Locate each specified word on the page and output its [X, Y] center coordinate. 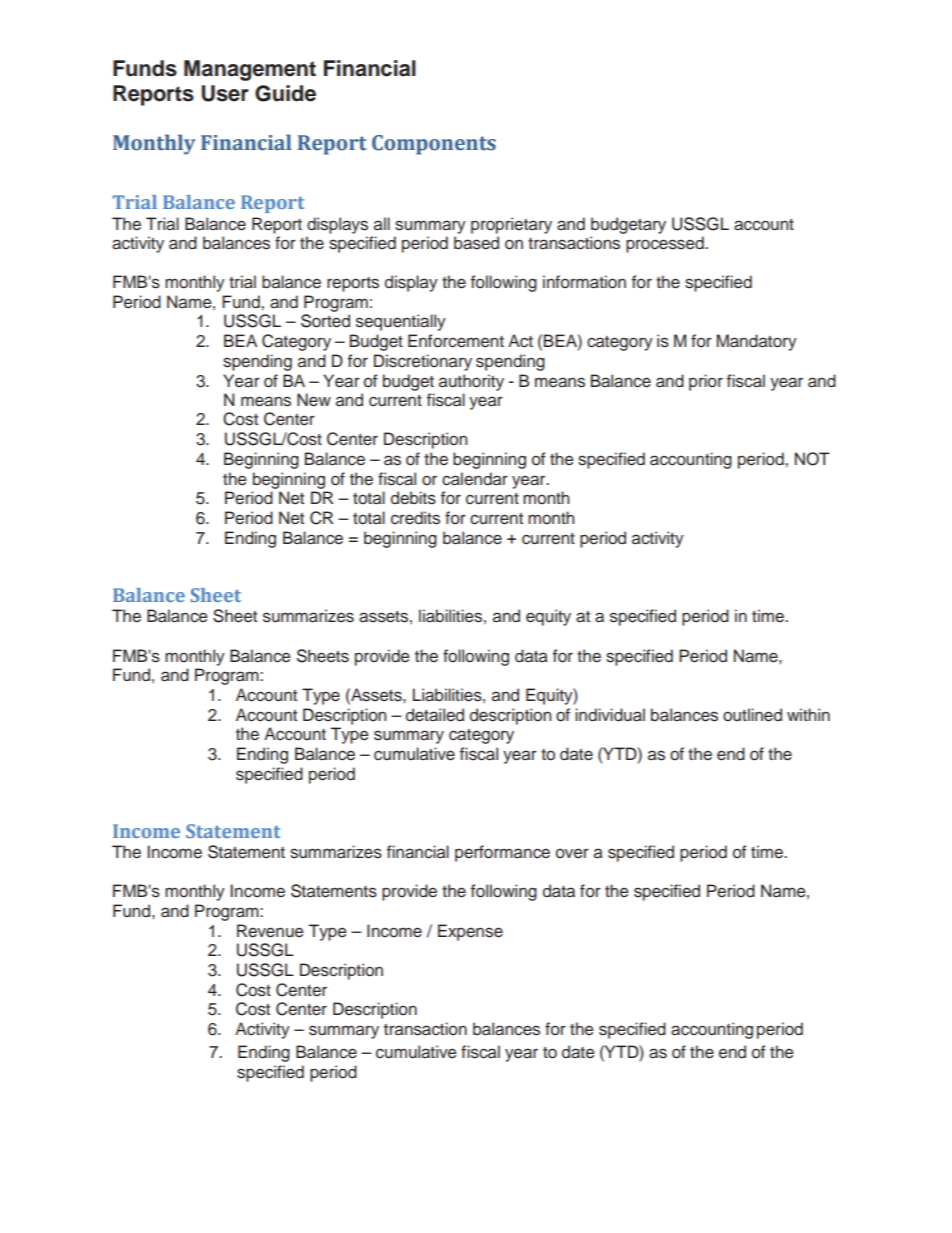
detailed [435, 715]
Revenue [270, 931]
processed [666, 244]
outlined [752, 715]
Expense [470, 932]
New [314, 400]
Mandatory [757, 342]
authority [471, 382]
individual [610, 715]
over [572, 853]
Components [434, 145]
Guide [285, 93]
